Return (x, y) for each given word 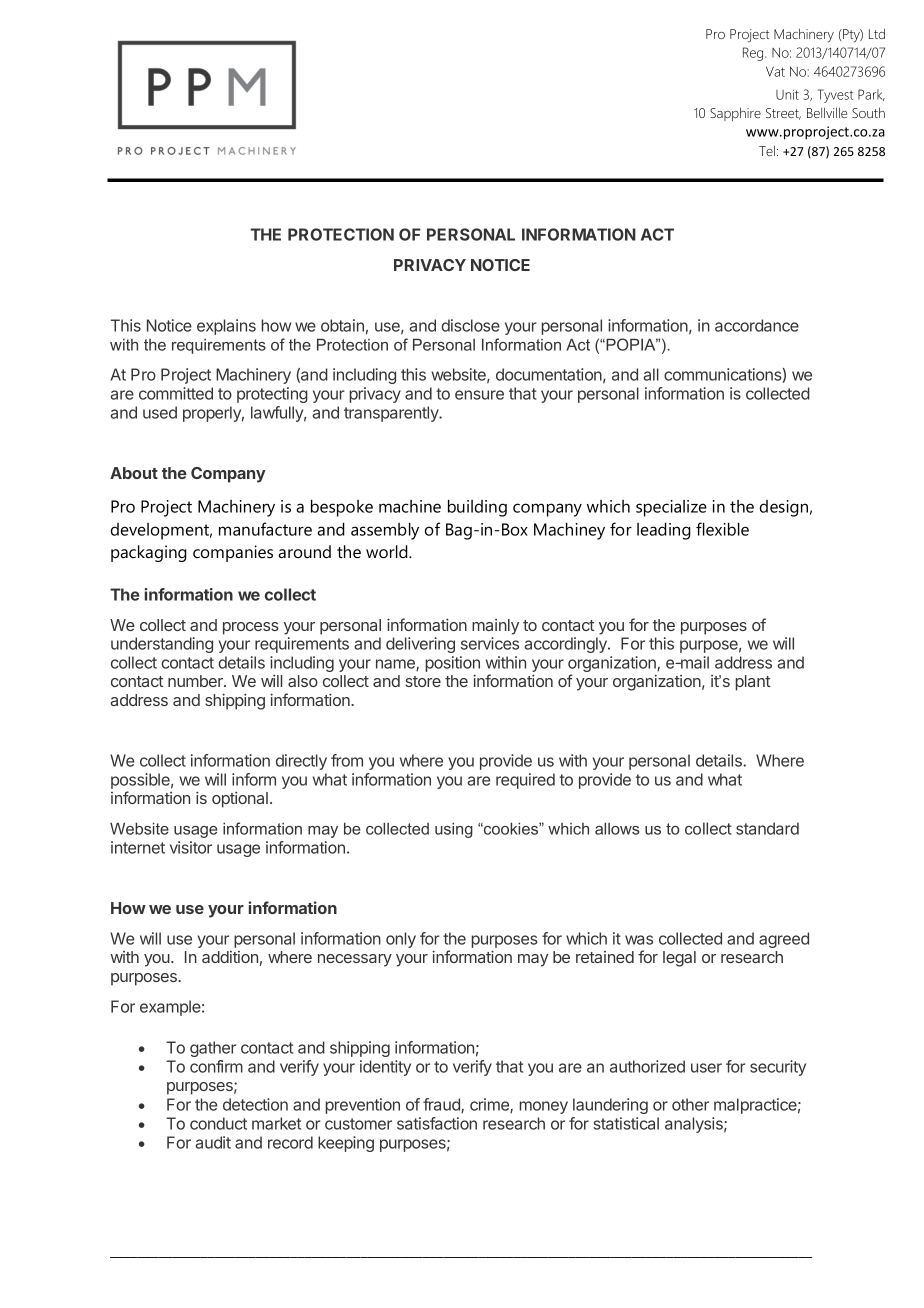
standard (767, 828)
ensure (479, 395)
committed (176, 393)
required (525, 781)
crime (490, 1105)
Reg (754, 54)
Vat (775, 71)
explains (226, 327)
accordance (757, 325)
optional (240, 800)
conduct (218, 1123)
